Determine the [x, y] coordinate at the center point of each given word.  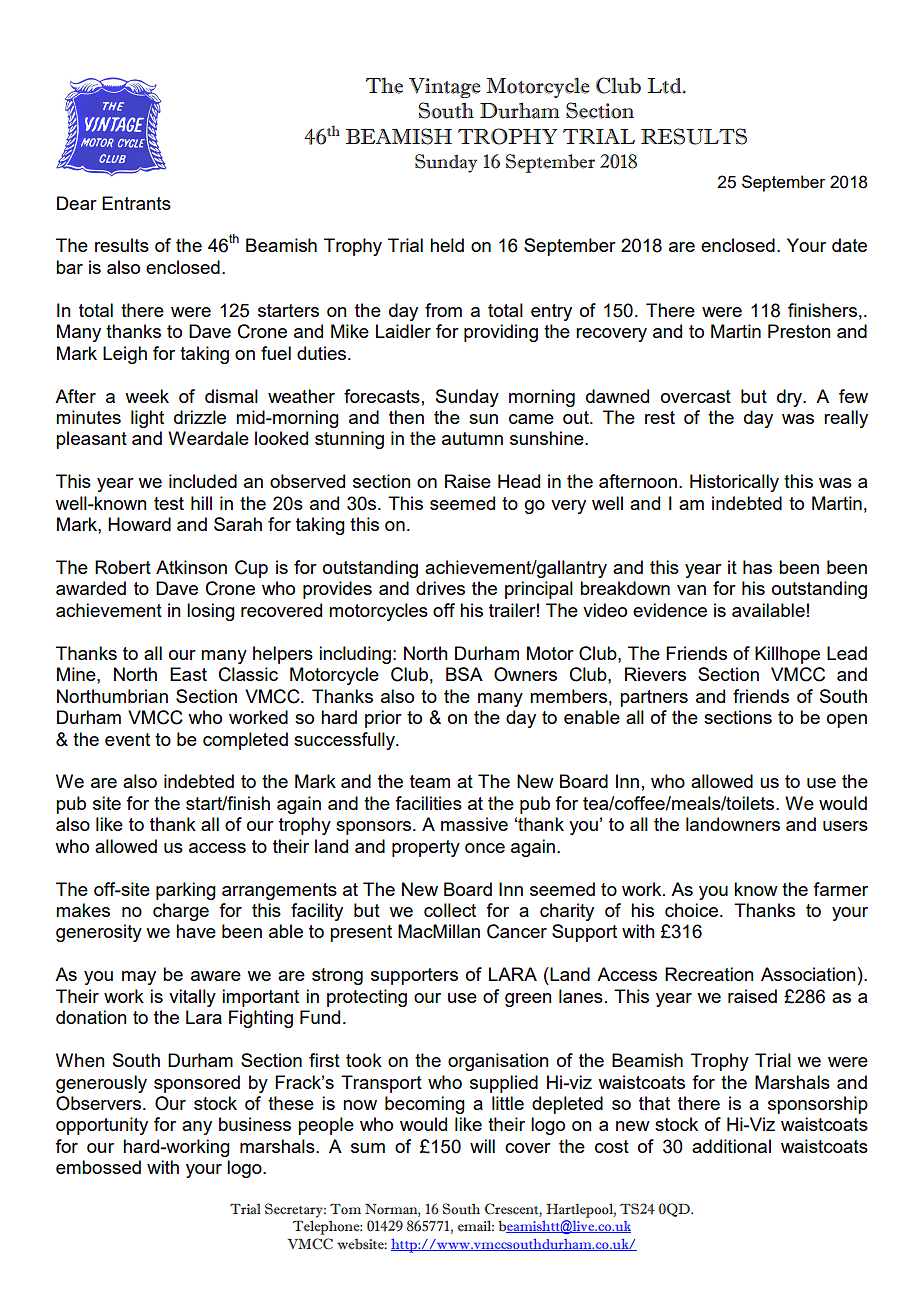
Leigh [125, 355]
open [847, 721]
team [430, 781]
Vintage [445, 88]
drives [440, 588]
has [757, 567]
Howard [139, 524]
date [849, 245]
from [443, 310]
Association [808, 974]
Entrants [136, 203]
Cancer [517, 931]
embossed [98, 1167]
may [139, 978]
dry [791, 398]
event [127, 739]
